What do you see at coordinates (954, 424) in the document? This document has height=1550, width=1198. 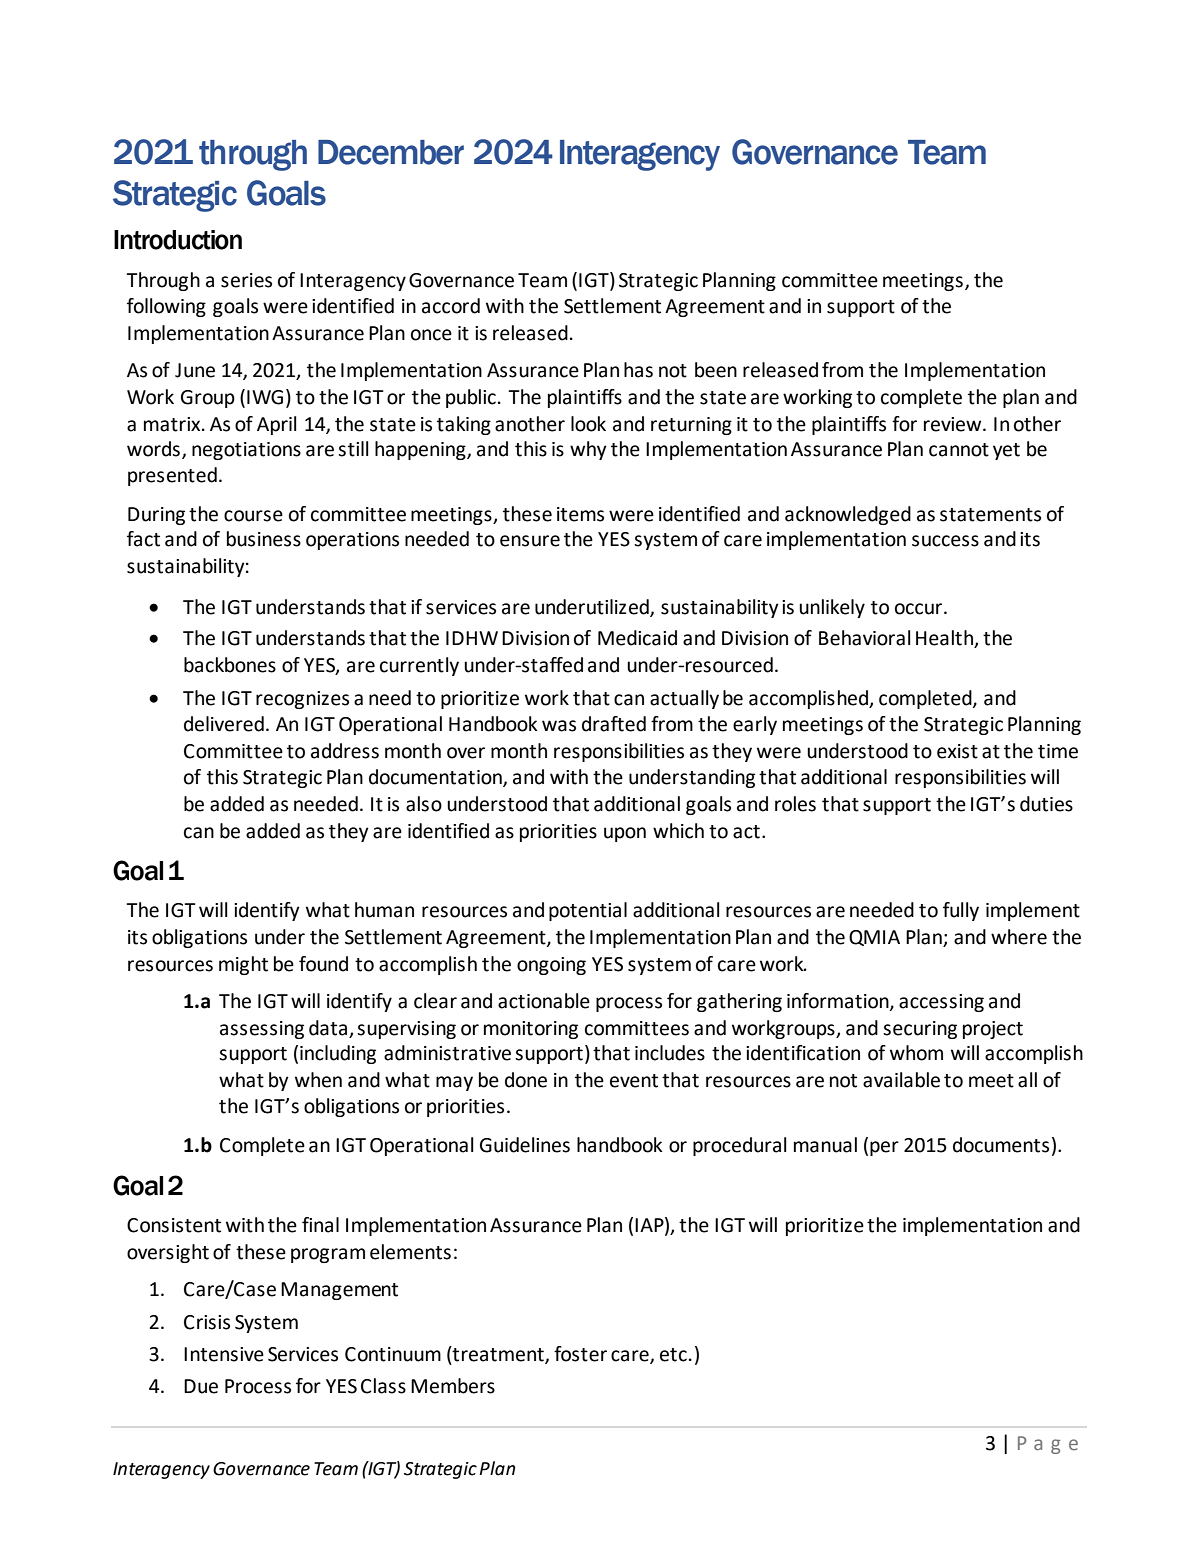 I see `review` at bounding box center [954, 424].
